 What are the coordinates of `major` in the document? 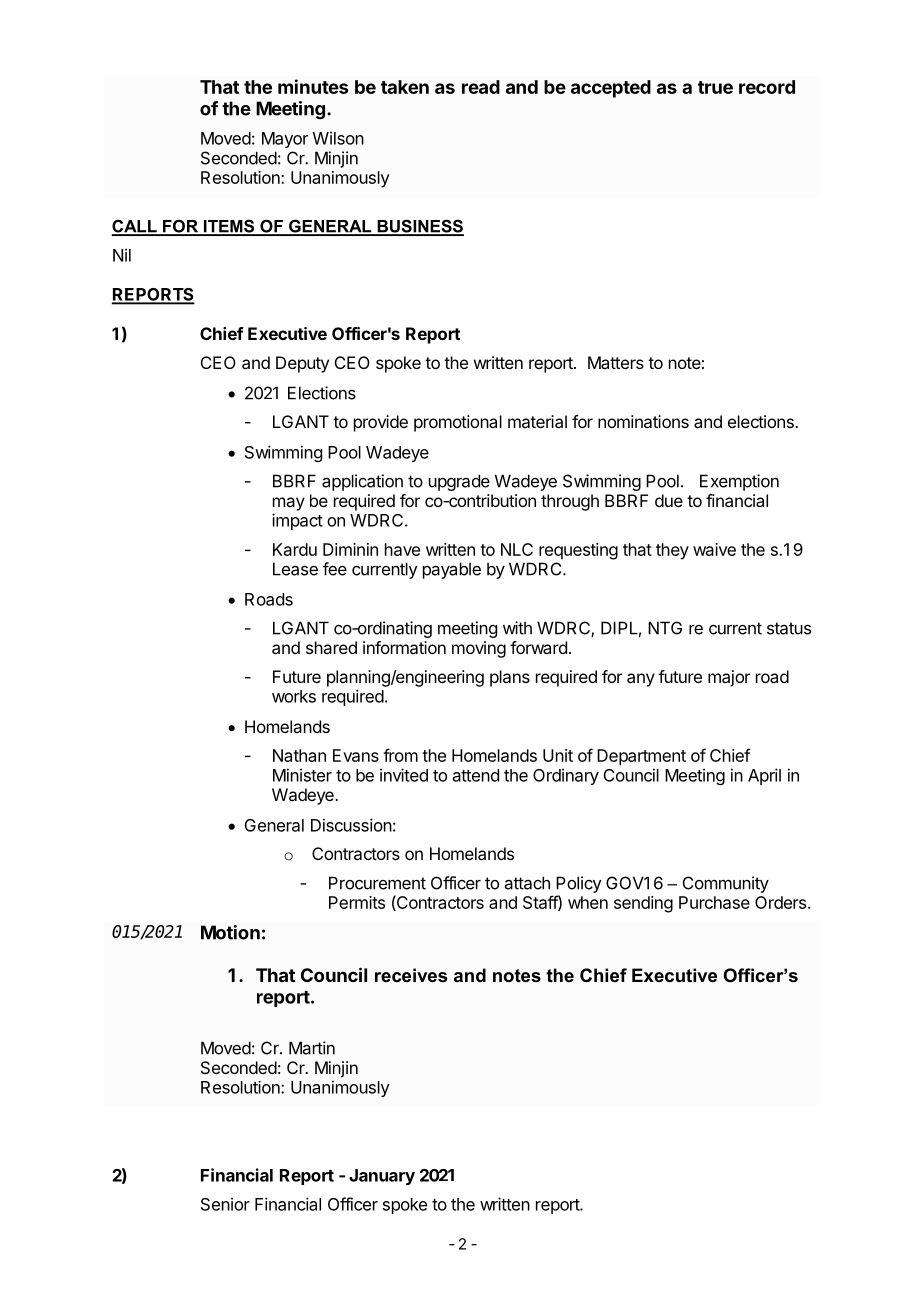 It's located at (729, 678).
